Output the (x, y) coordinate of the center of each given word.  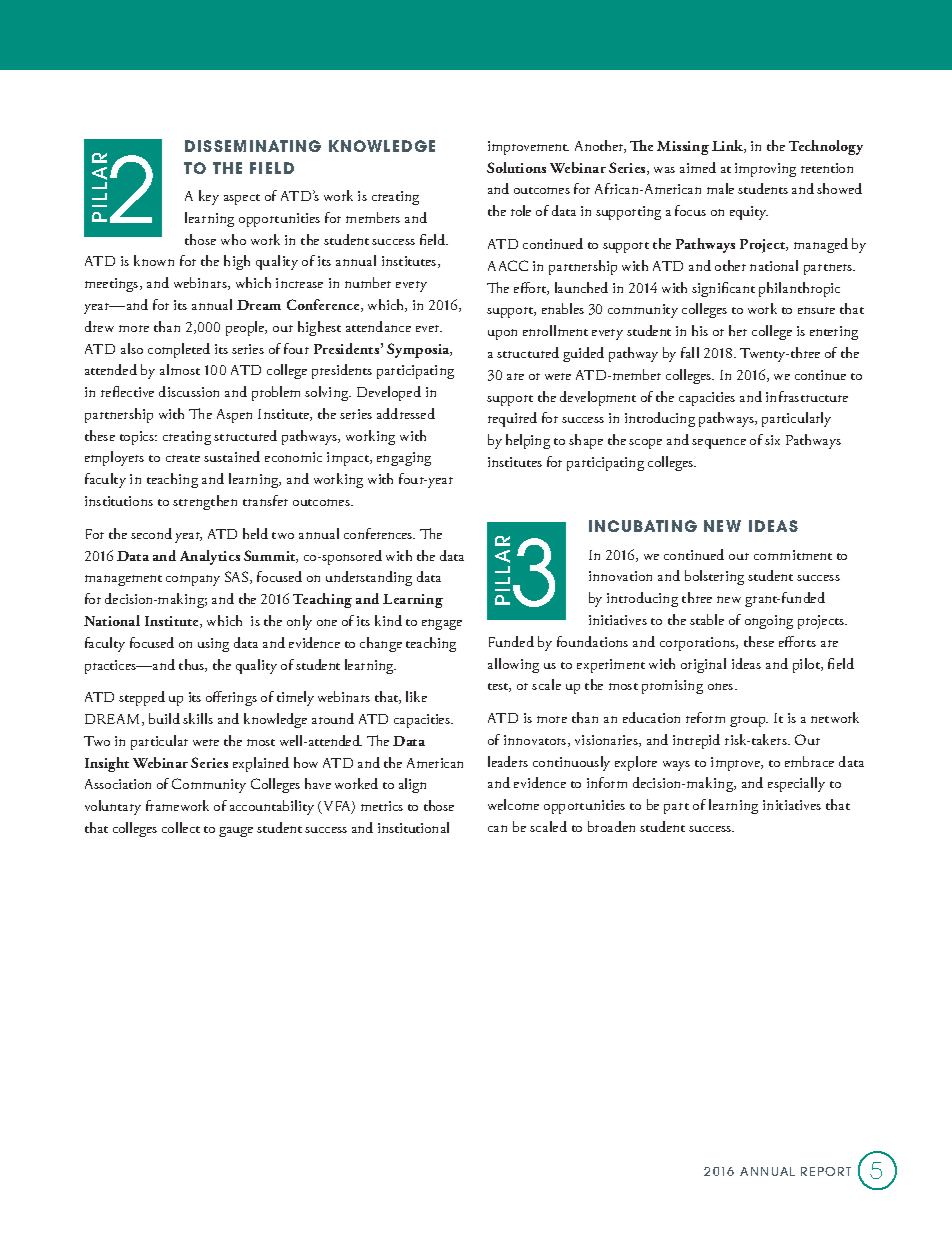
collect (181, 827)
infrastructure (807, 396)
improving (765, 170)
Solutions (516, 167)
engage (442, 624)
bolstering (714, 577)
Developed (389, 393)
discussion (189, 391)
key (209, 197)
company (193, 580)
